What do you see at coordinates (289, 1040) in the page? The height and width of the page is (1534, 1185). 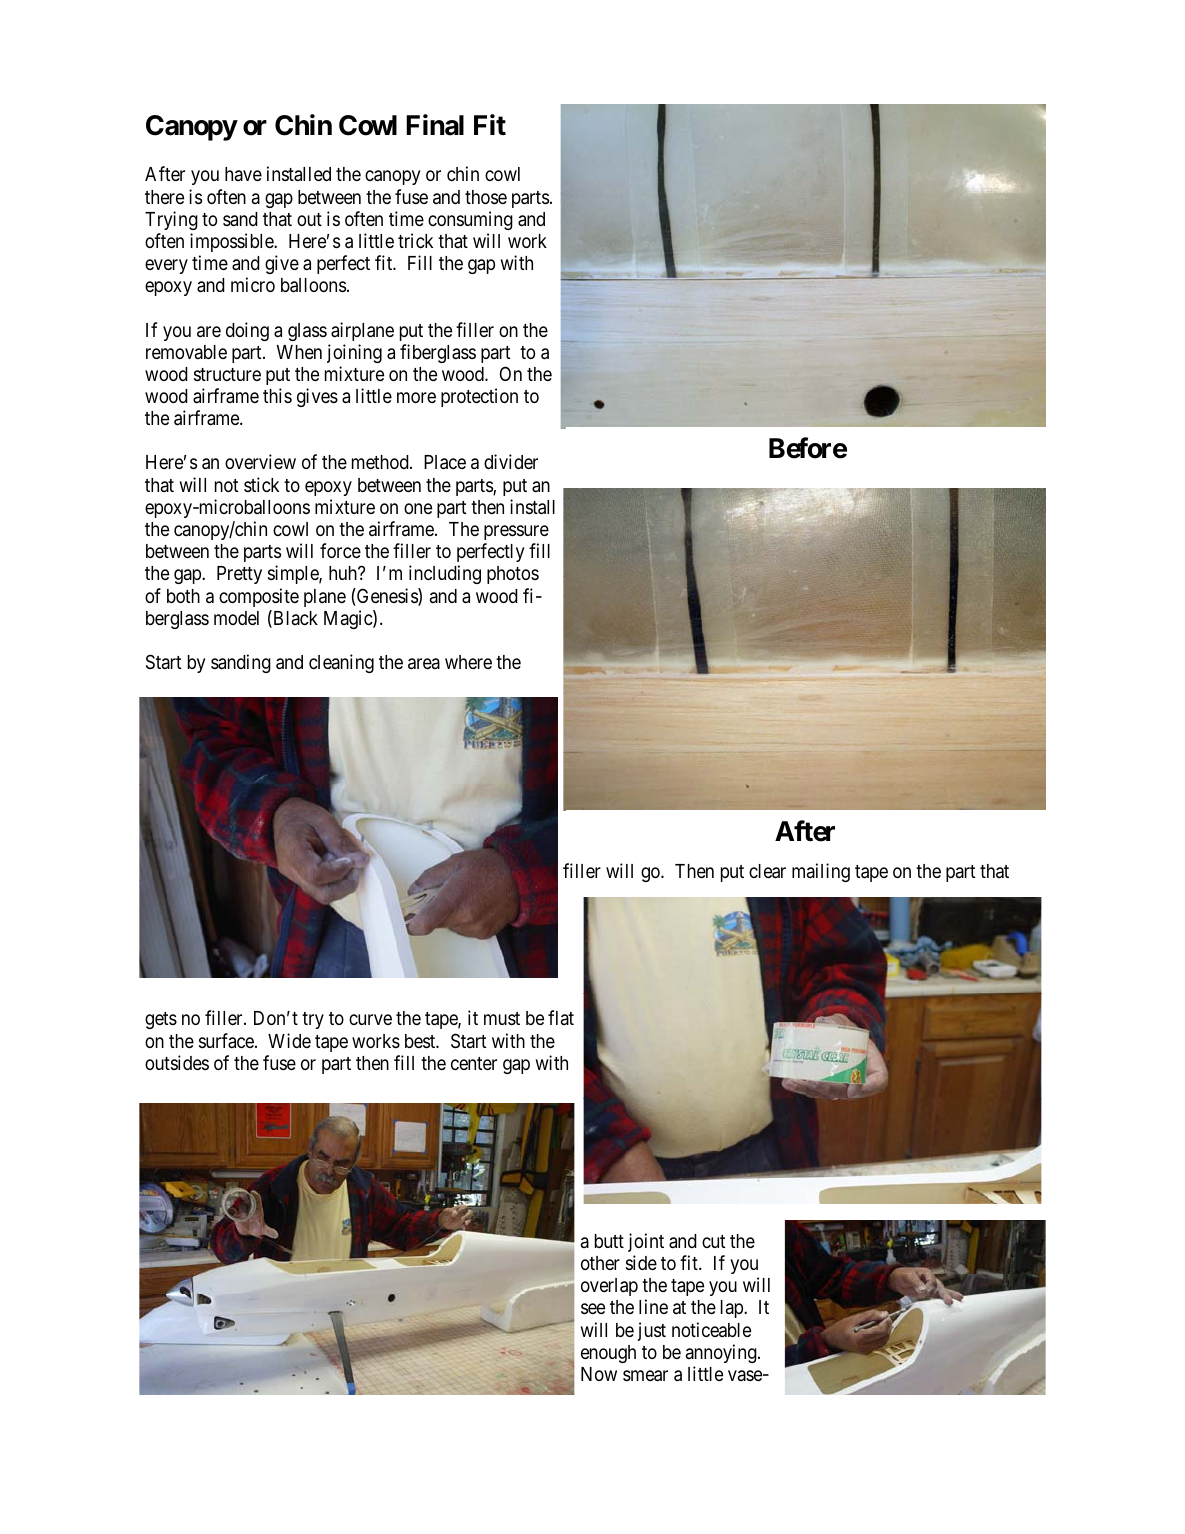 I see `Wide` at bounding box center [289, 1040].
